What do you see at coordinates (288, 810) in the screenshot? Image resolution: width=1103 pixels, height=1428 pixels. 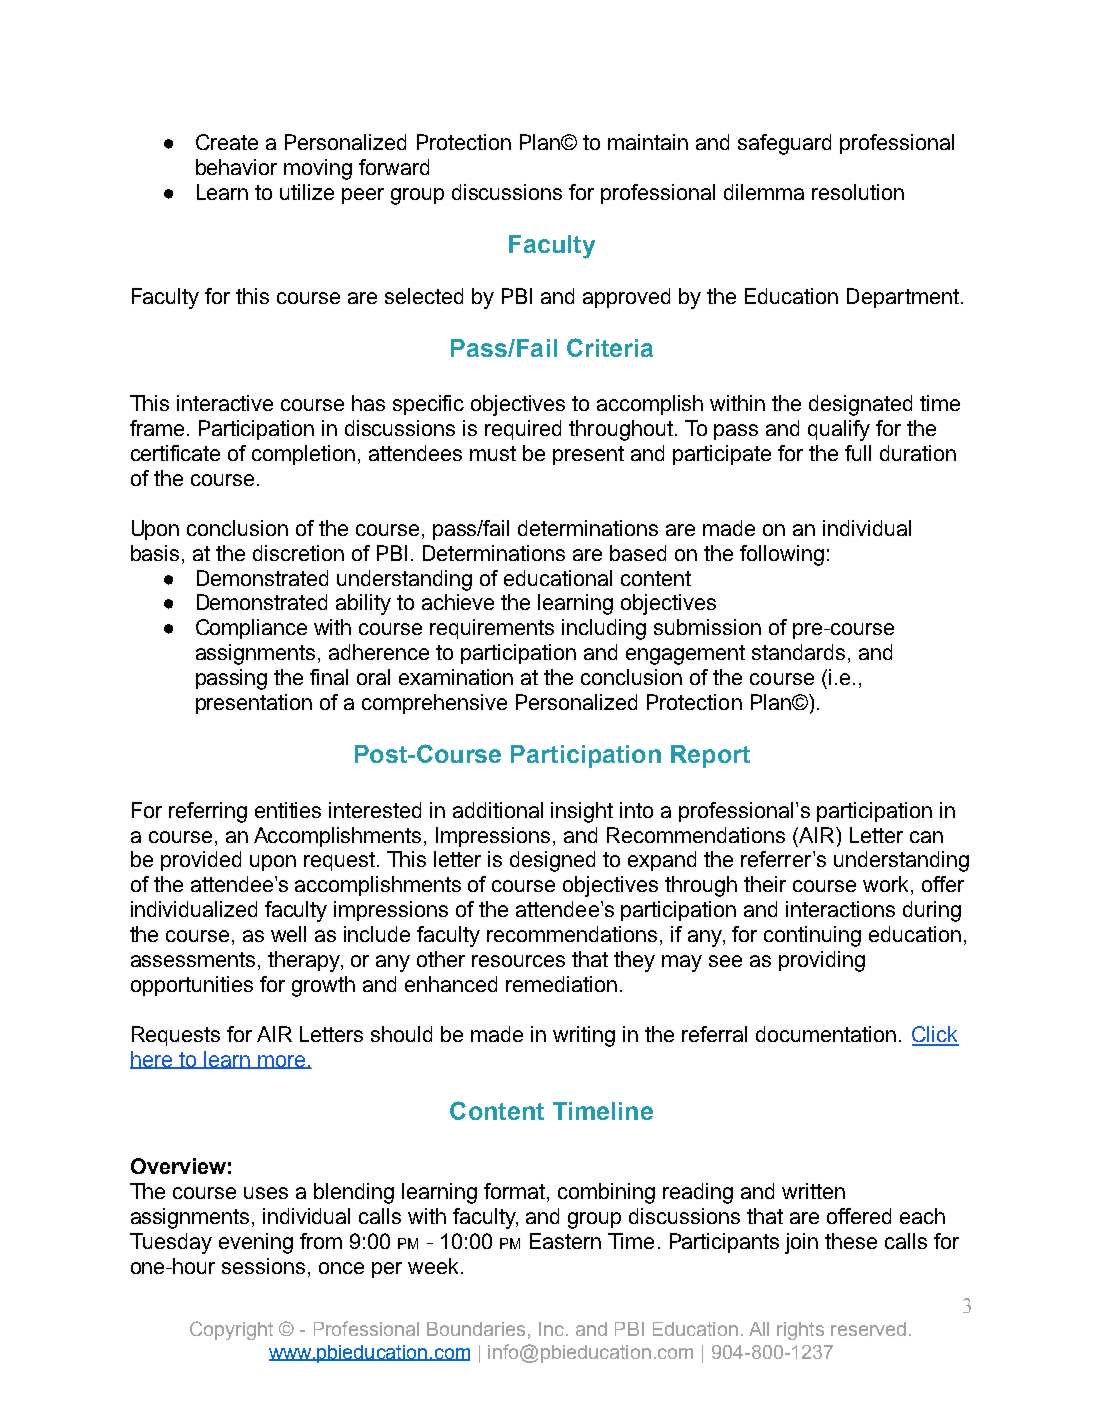 I see `entities` at bounding box center [288, 810].
